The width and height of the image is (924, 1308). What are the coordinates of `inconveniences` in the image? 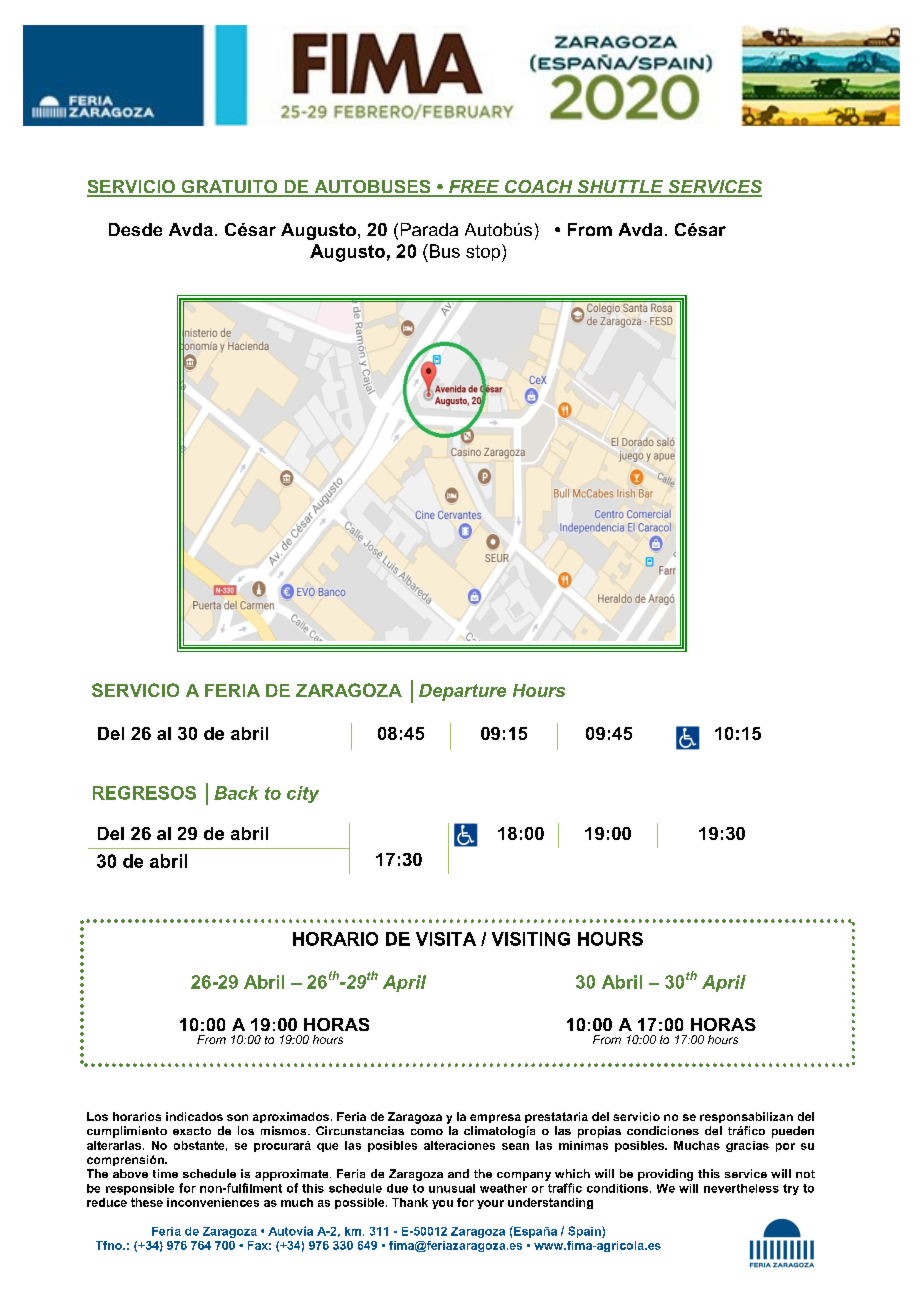 It's located at (213, 1202).
